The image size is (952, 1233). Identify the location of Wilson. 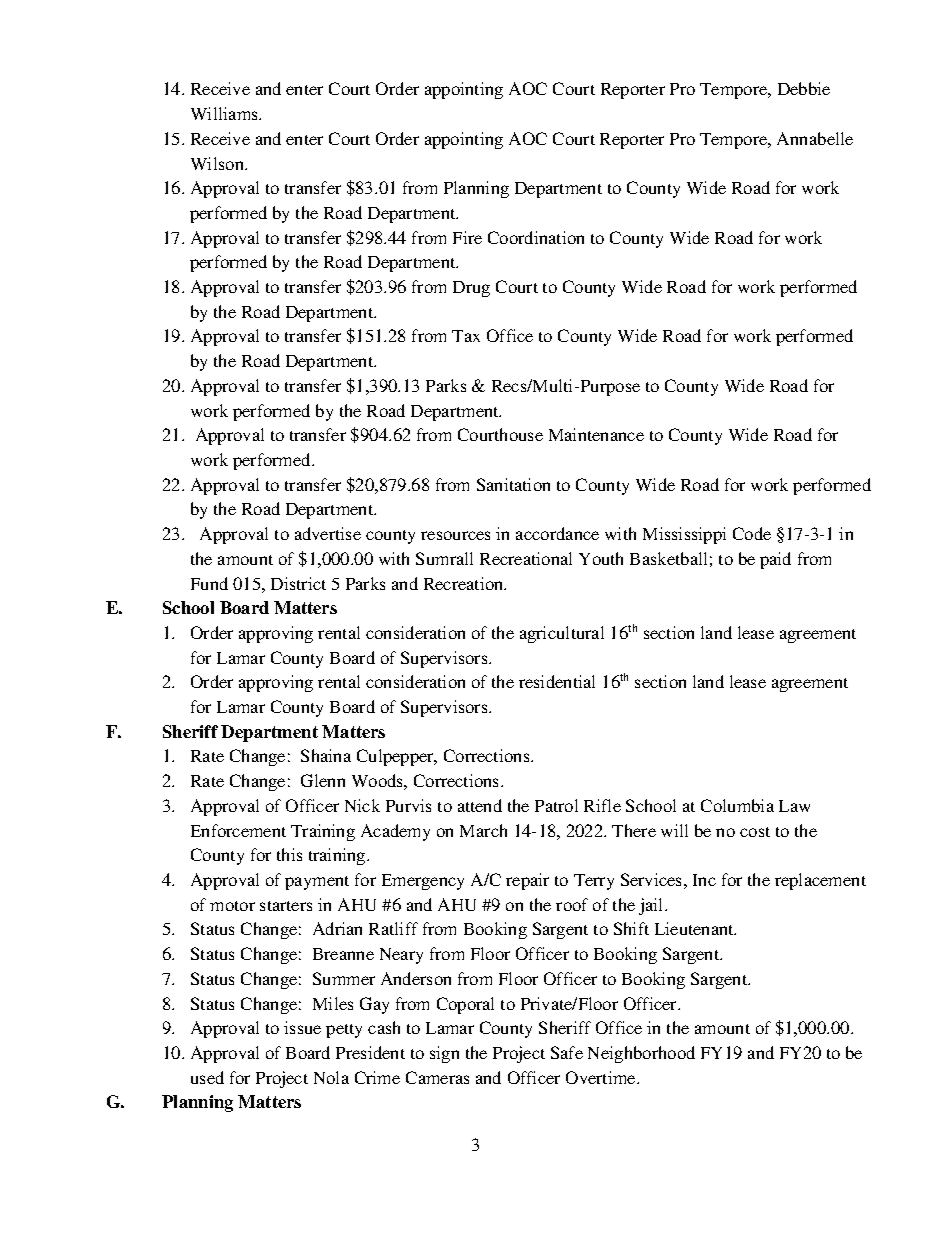
(219, 163).
